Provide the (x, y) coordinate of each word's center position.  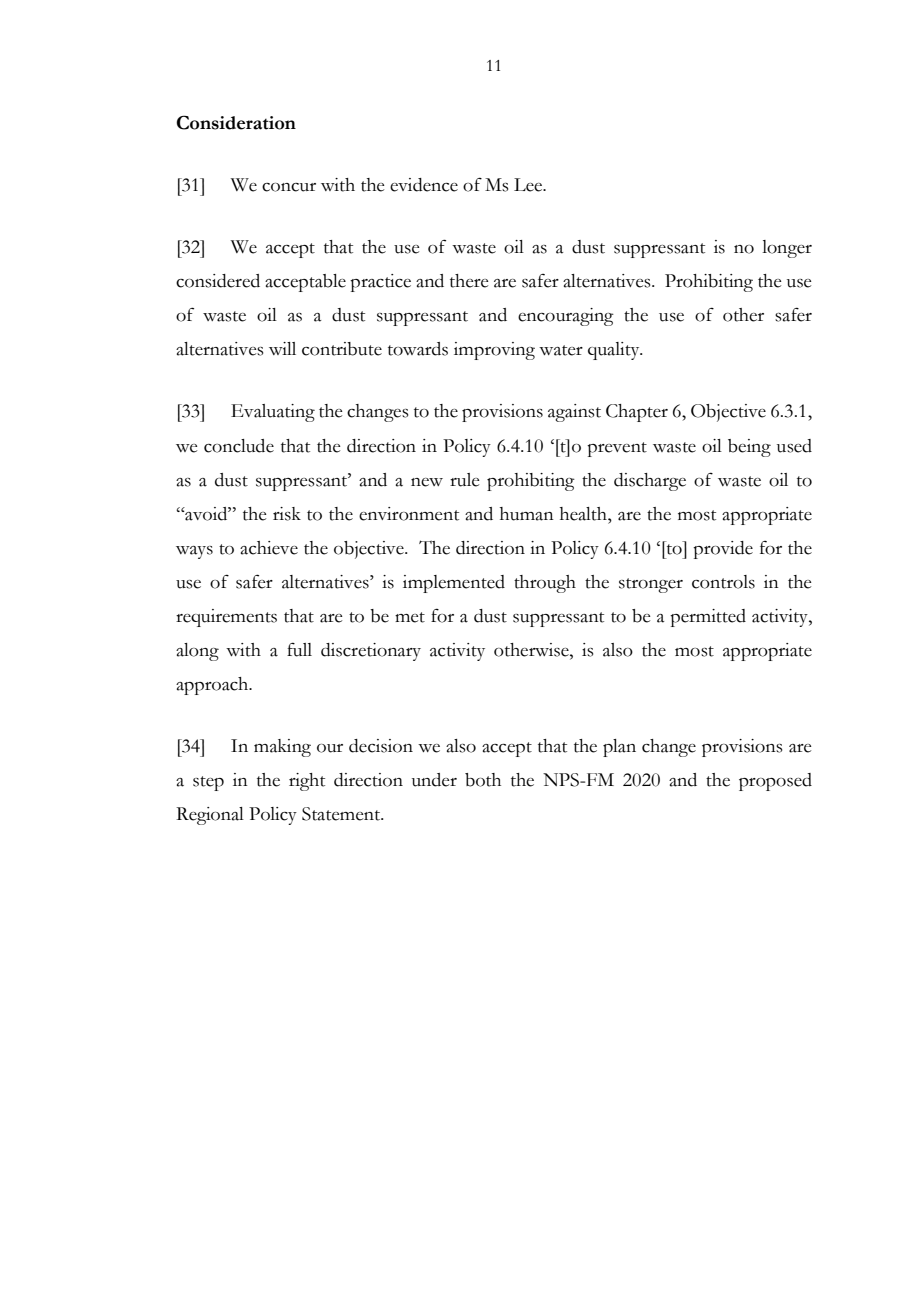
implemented (454, 584)
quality (615, 351)
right (307, 782)
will (282, 348)
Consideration (236, 122)
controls (723, 582)
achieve (269, 548)
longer (787, 249)
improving (494, 351)
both (483, 780)
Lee (529, 185)
